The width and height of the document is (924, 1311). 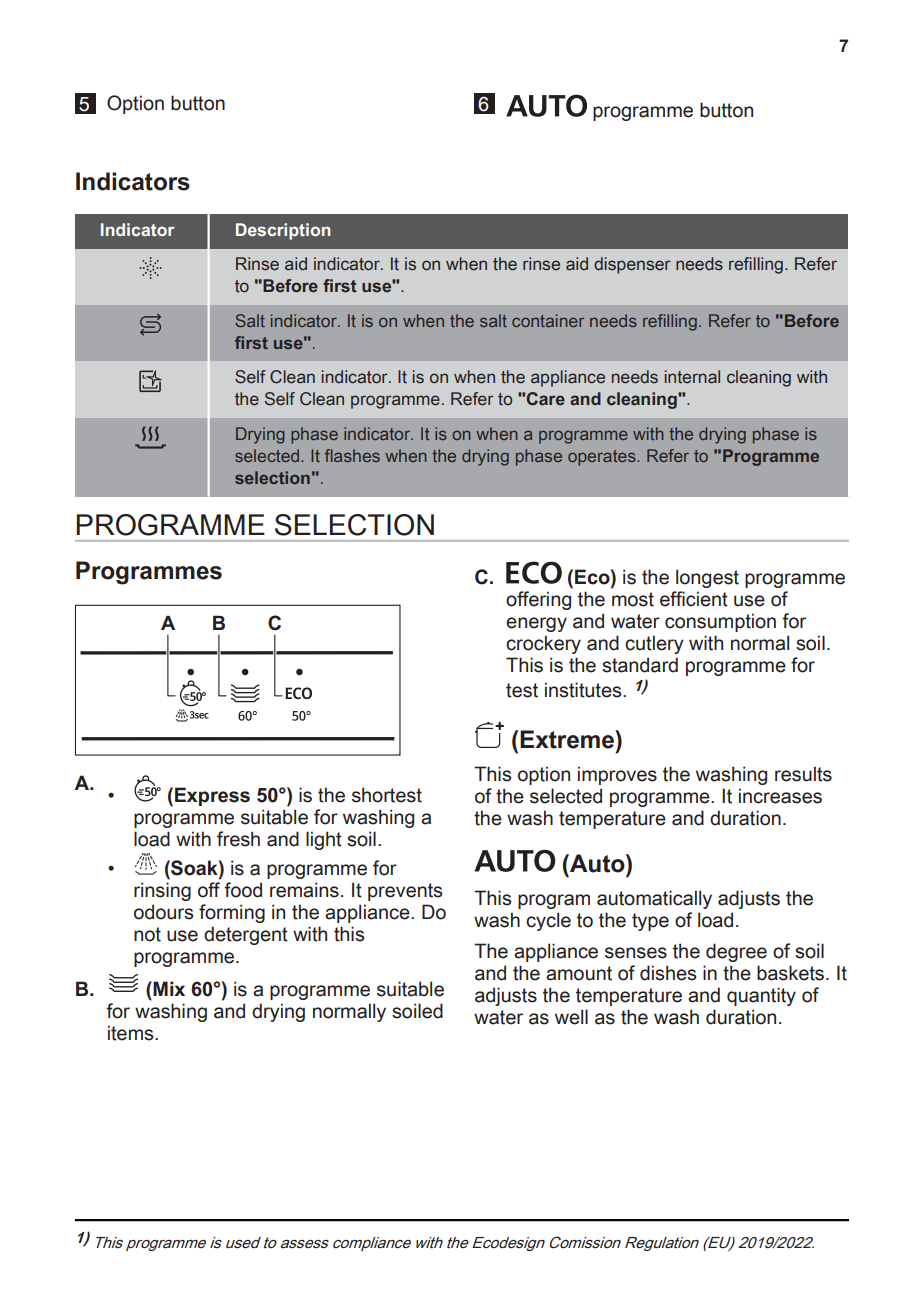 What do you see at coordinates (632, 265) in the document?
I see `dispenser` at bounding box center [632, 265].
